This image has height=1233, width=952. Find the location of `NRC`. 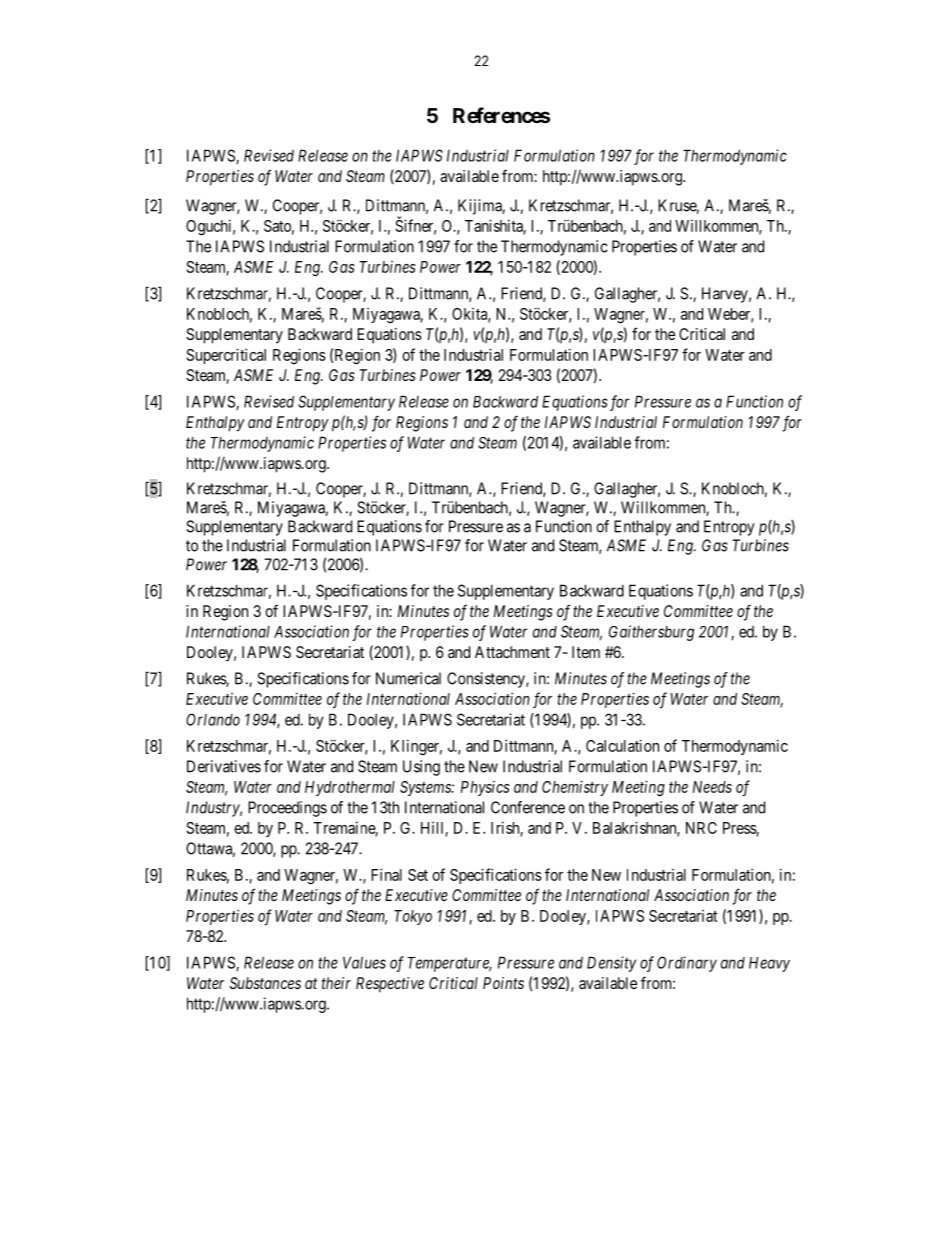

NRC is located at coordinates (701, 828).
